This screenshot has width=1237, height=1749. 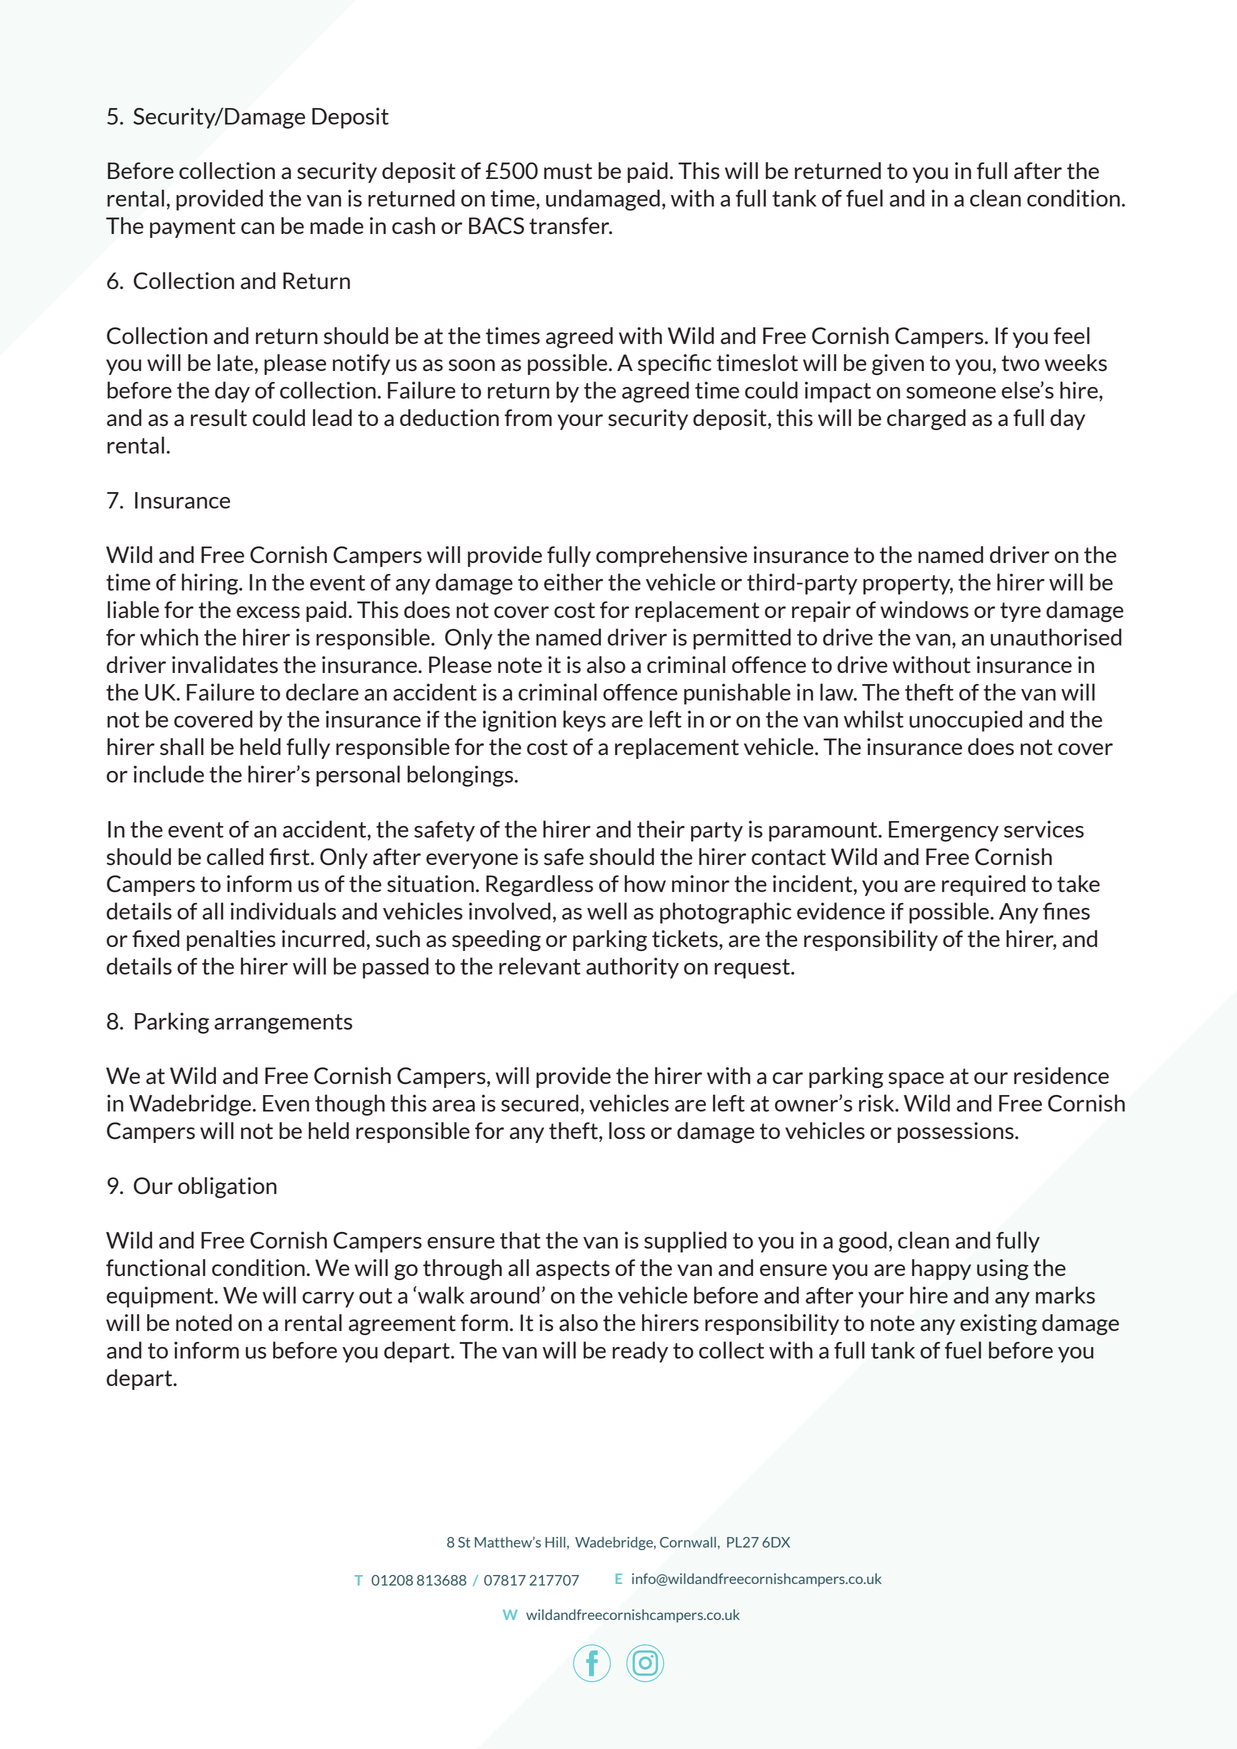 What do you see at coordinates (632, 968) in the screenshot?
I see `authority` at bounding box center [632, 968].
